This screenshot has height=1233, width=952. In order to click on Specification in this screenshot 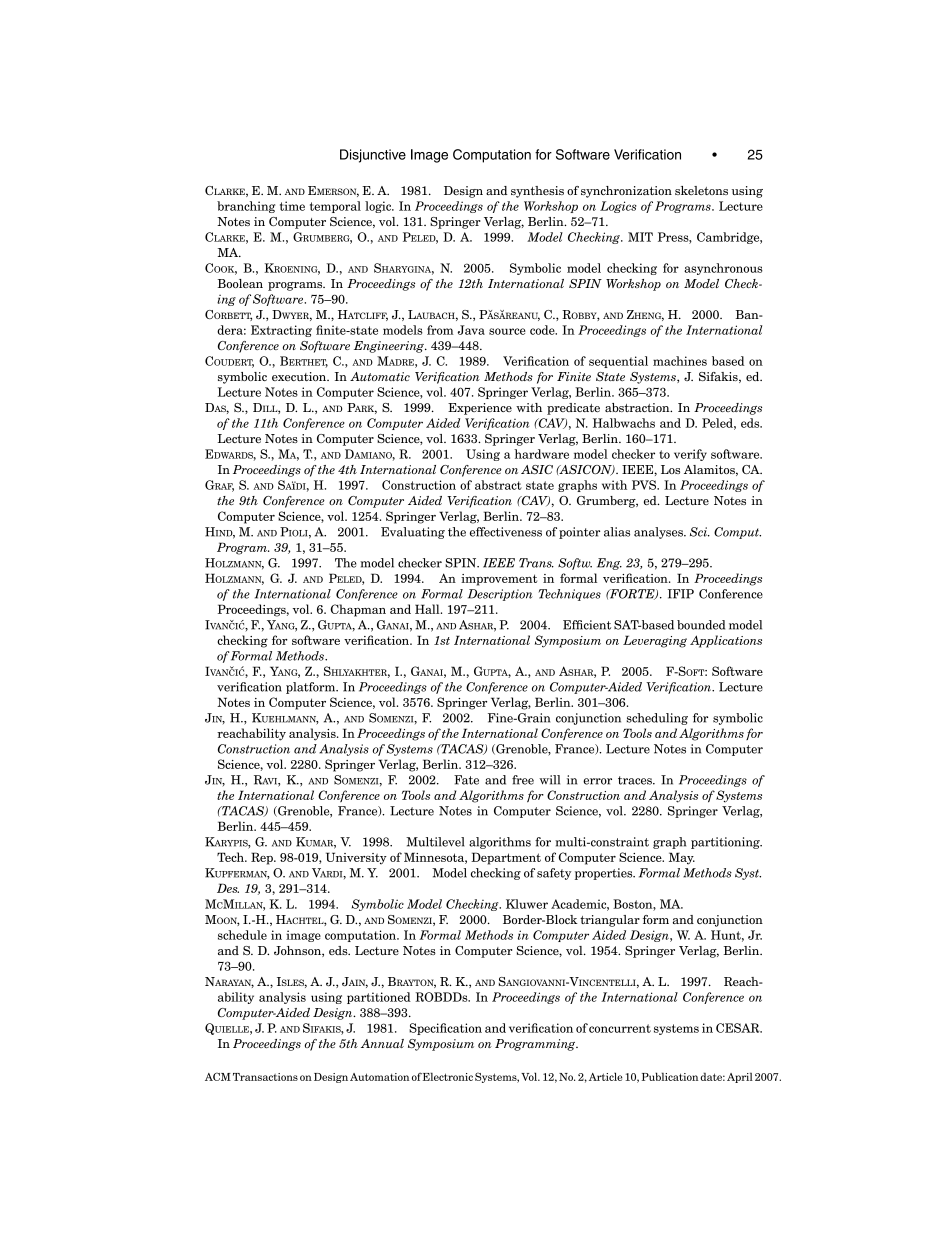, I will do `click(445, 1029)`.
